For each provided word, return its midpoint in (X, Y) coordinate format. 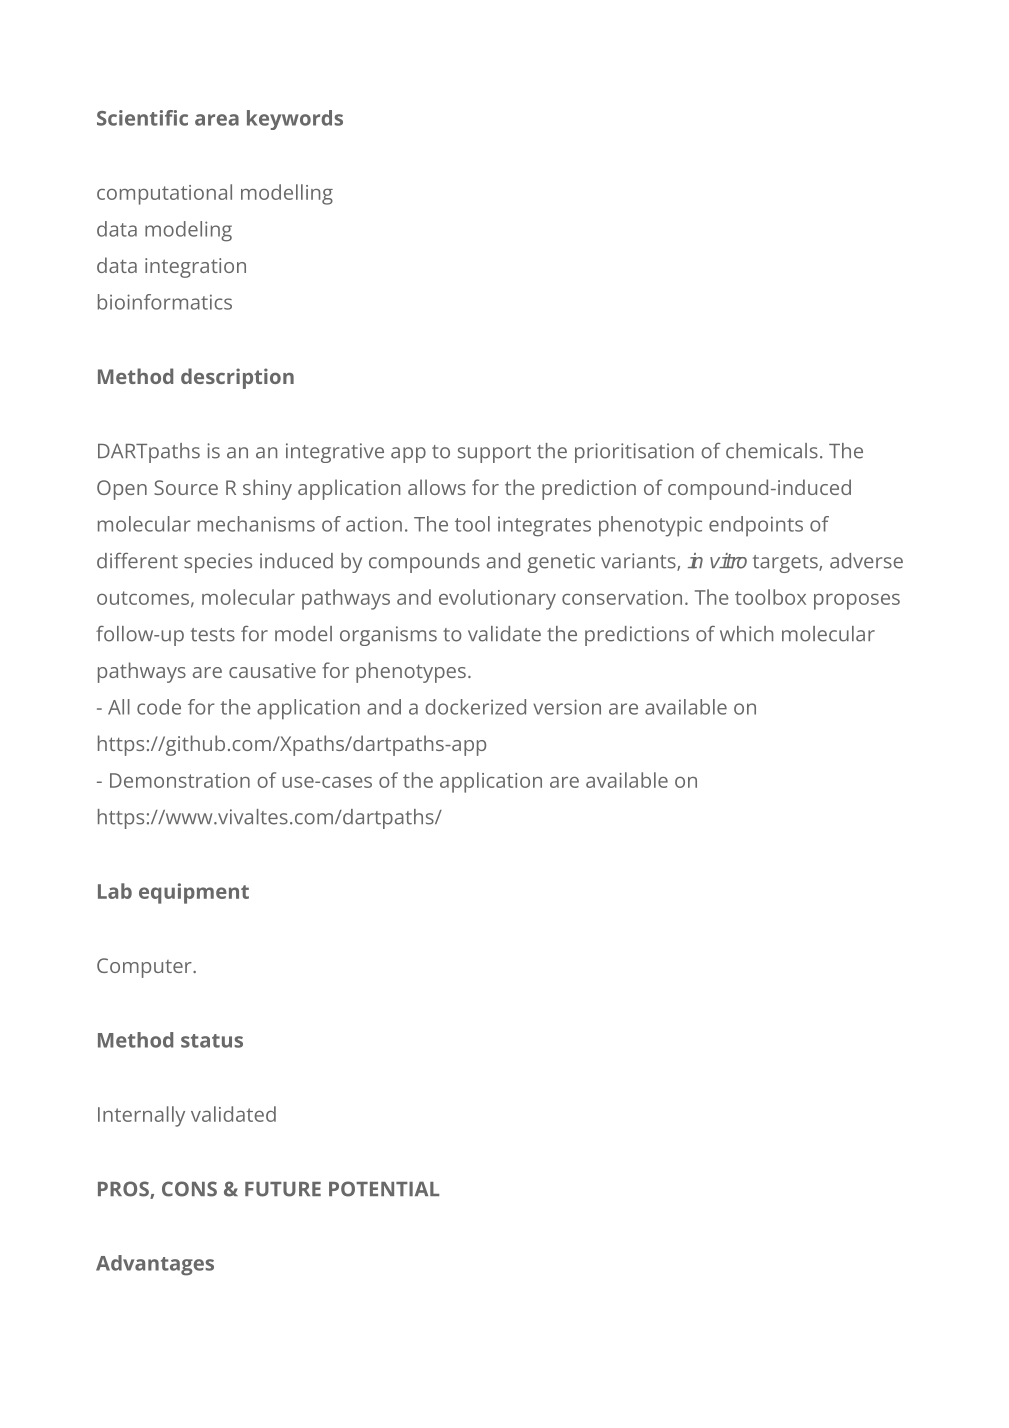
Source (186, 487)
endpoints (756, 526)
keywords (295, 120)
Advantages (155, 1265)
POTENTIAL (384, 1189)
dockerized (475, 707)
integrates (544, 527)
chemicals (772, 451)
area (217, 120)
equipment (194, 893)
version (567, 707)
